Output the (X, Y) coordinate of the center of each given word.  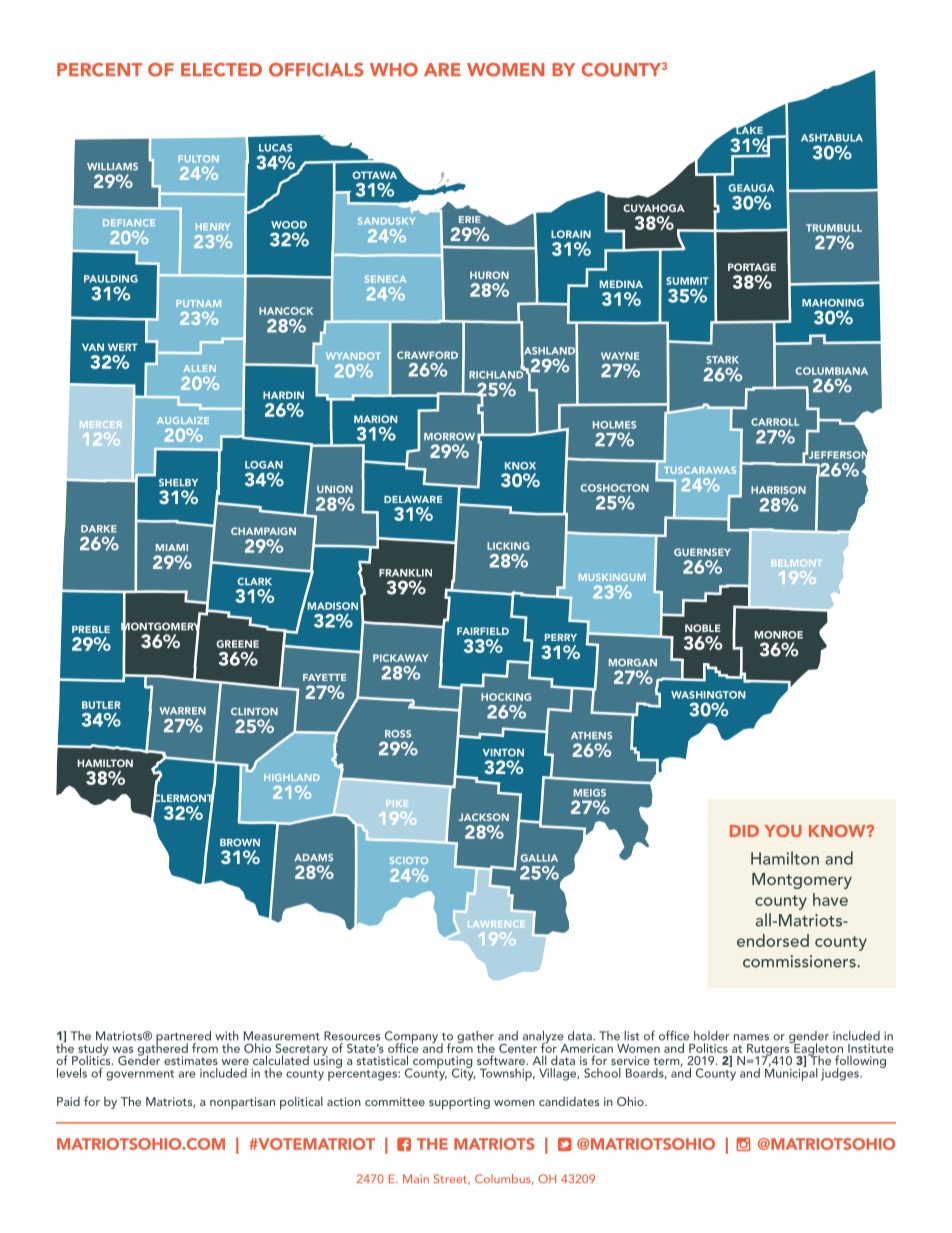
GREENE (237, 644)
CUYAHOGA (654, 208)
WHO (394, 70)
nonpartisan (242, 1103)
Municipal (791, 1073)
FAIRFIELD (483, 631)
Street (451, 1179)
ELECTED (221, 70)
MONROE (779, 635)
